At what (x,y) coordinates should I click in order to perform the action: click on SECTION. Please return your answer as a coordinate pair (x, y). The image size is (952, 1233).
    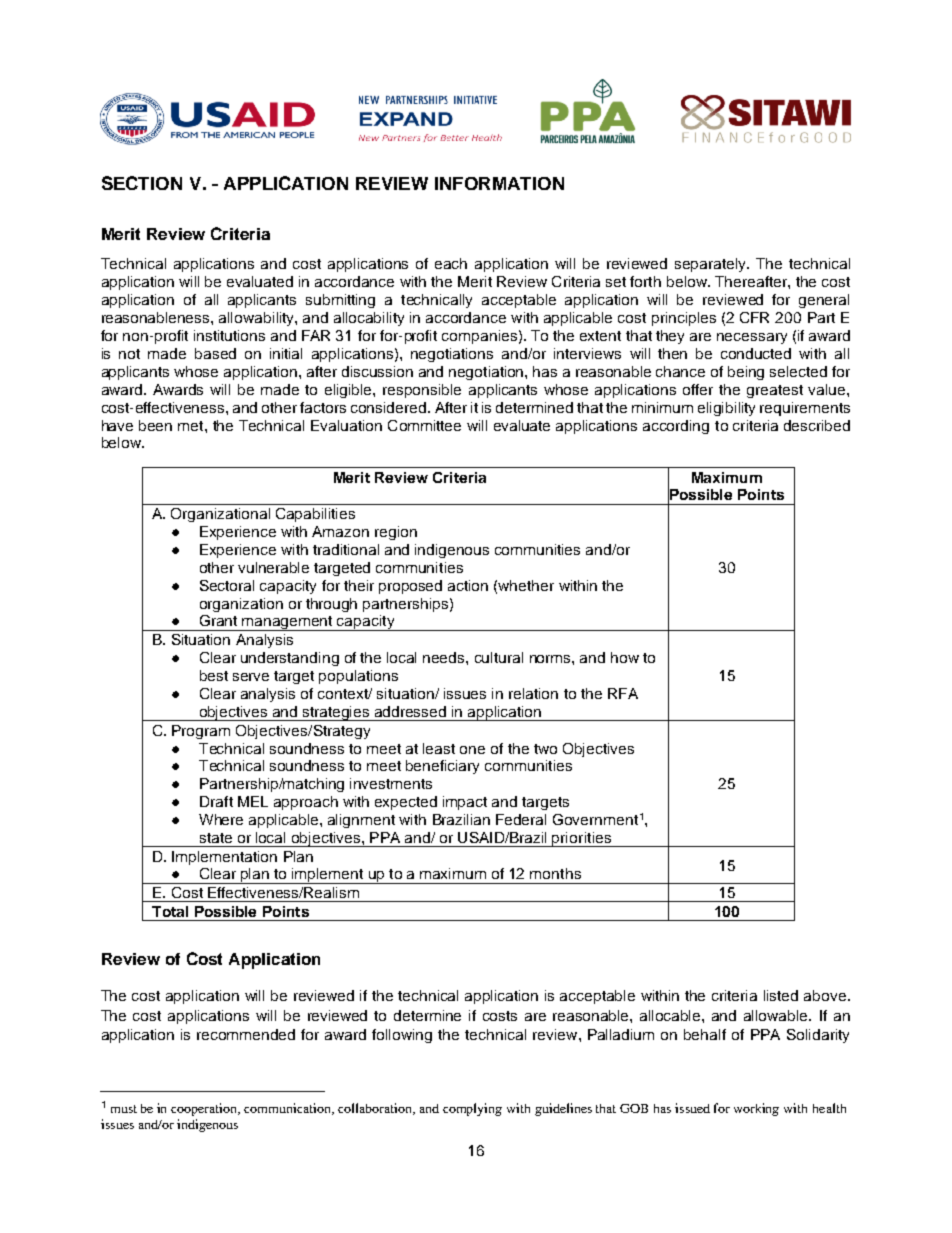
    Looking at the image, I should click on (142, 183).
